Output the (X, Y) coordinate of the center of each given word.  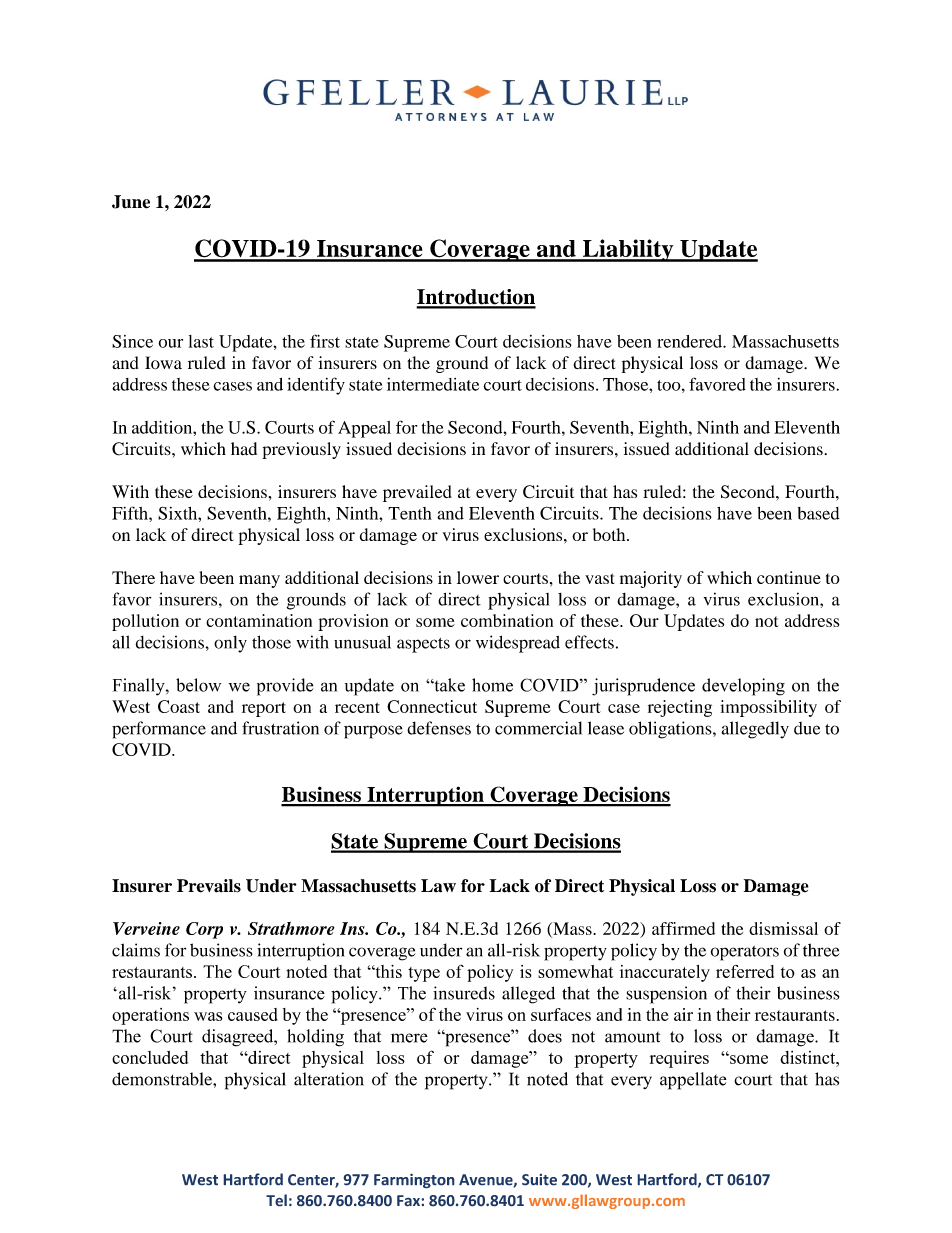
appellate (693, 1081)
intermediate (433, 384)
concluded (150, 1057)
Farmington (414, 1181)
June (131, 202)
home (492, 685)
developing (743, 687)
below (198, 685)
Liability (628, 250)
